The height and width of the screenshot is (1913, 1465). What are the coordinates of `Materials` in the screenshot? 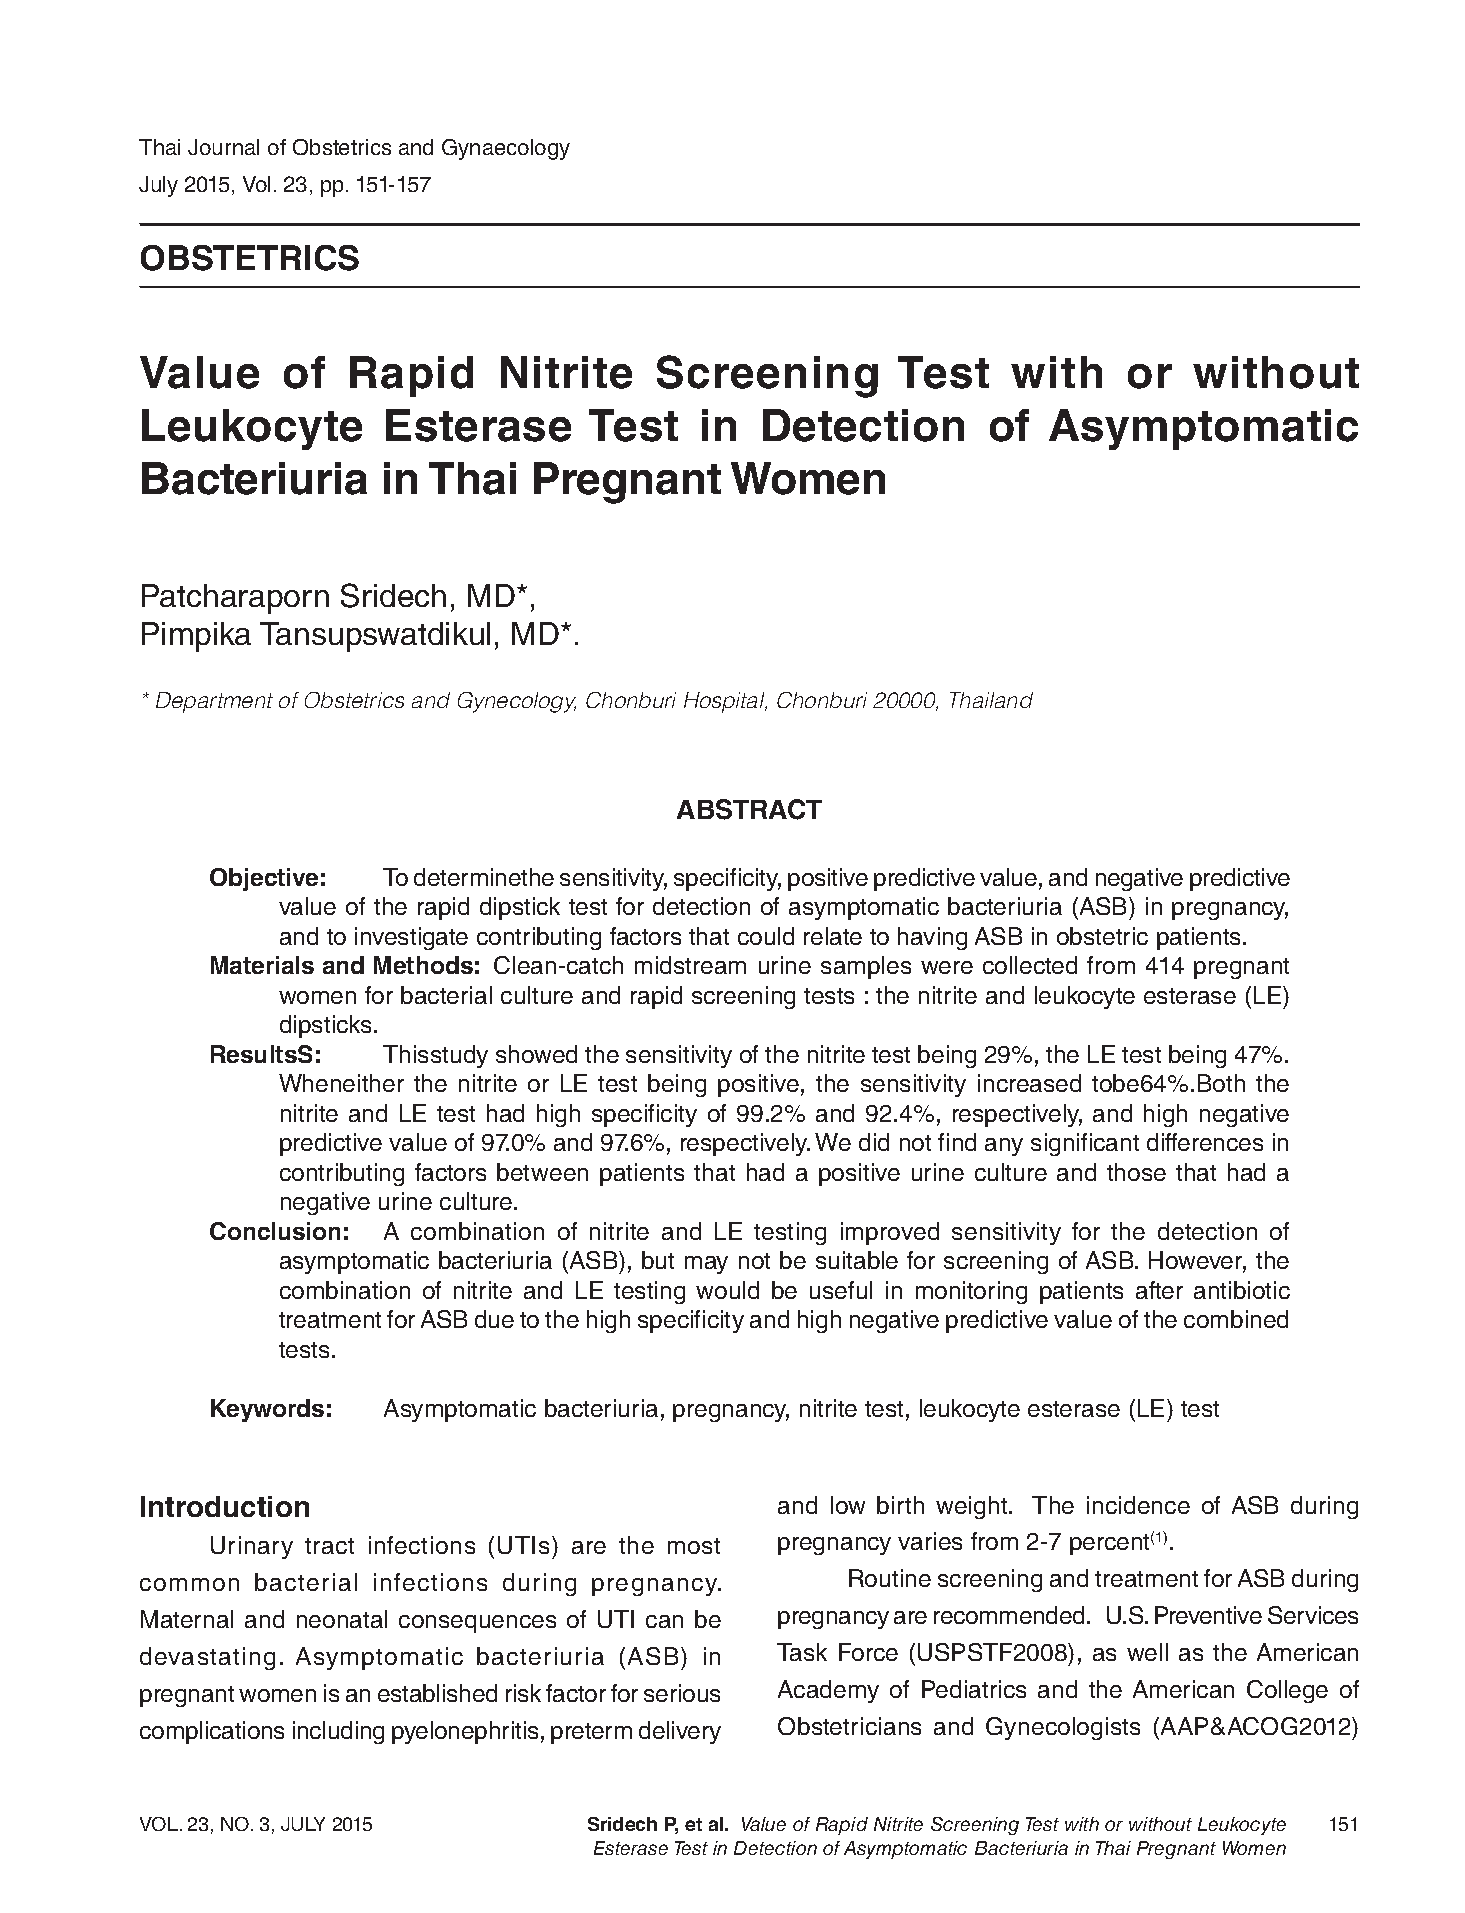 It's located at (262, 965).
